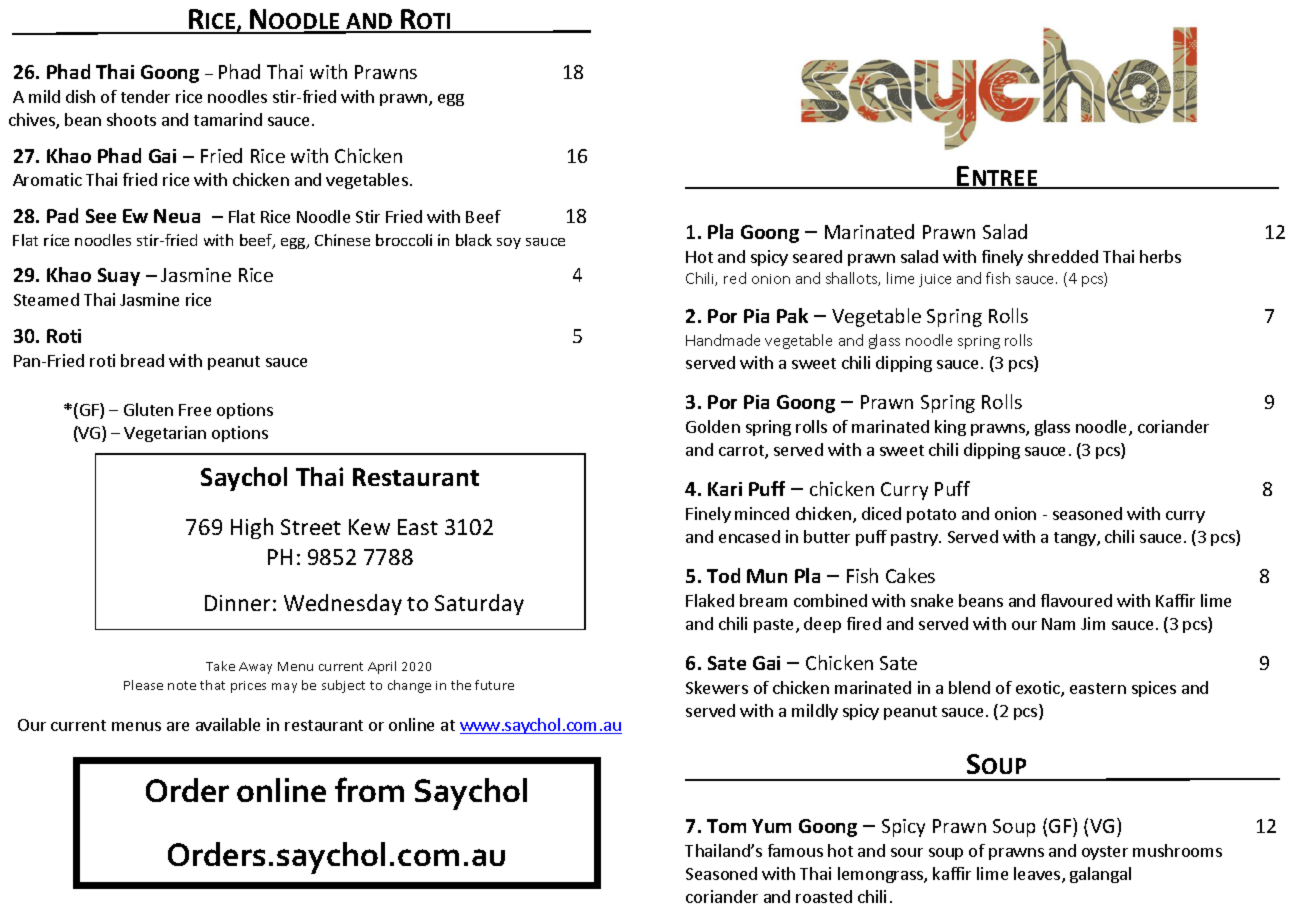 This screenshot has height=924, width=1308. I want to click on future, so click(494, 685).
